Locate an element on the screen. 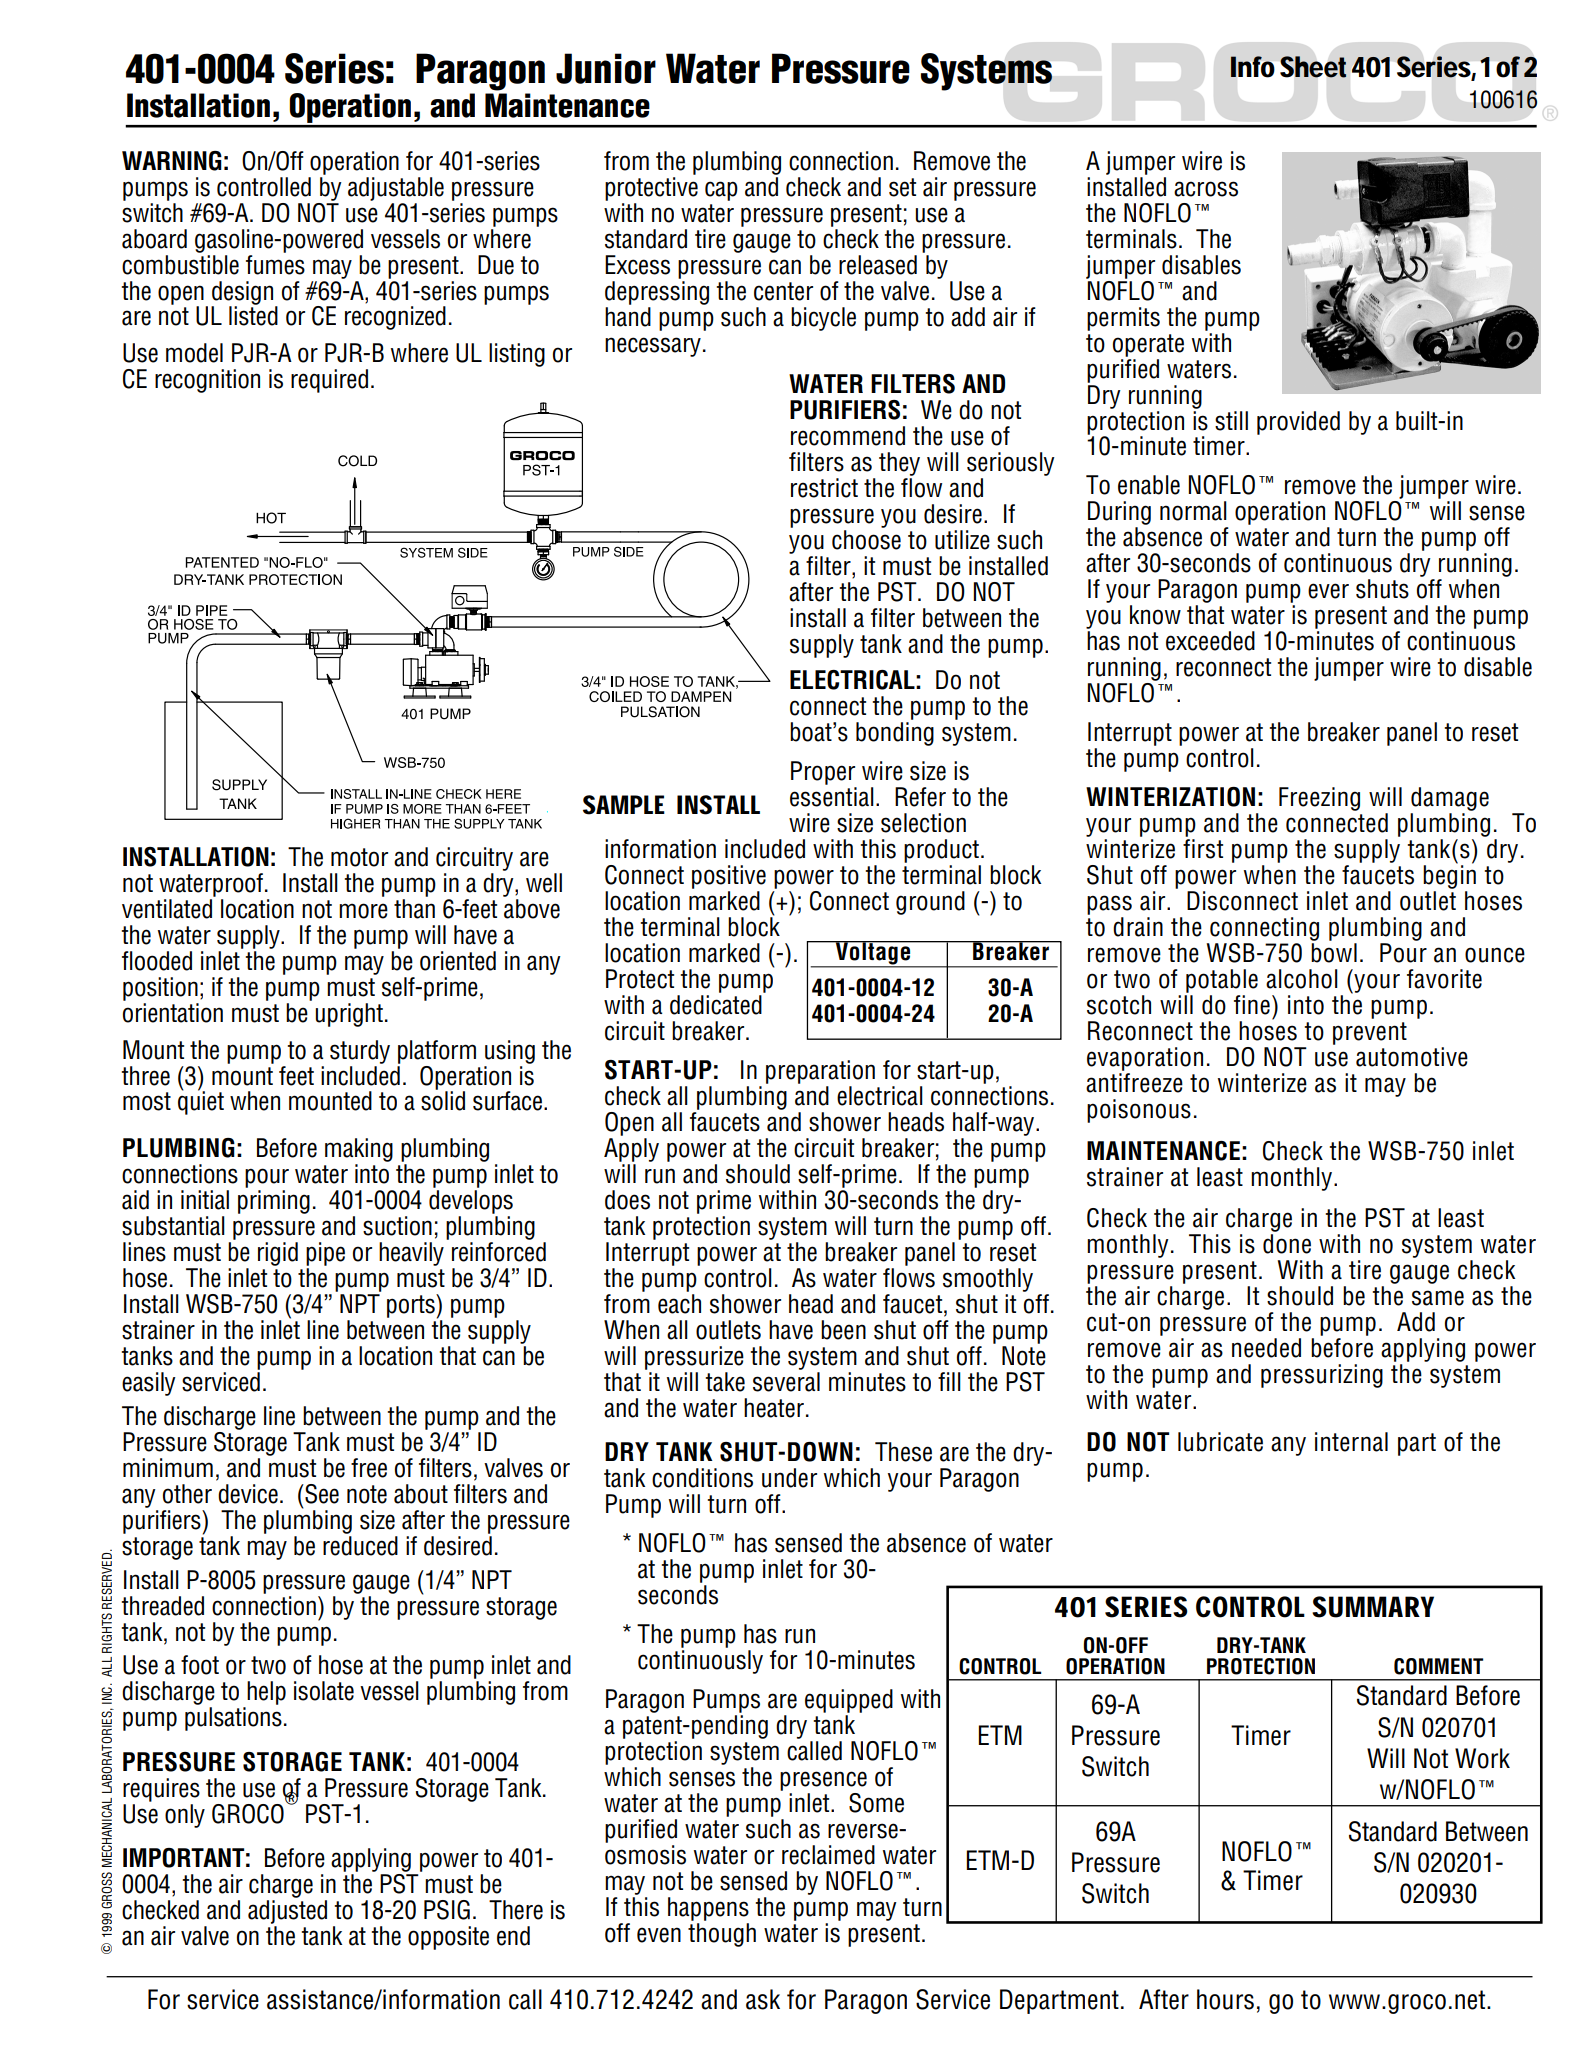  under is located at coordinates (789, 1478).
